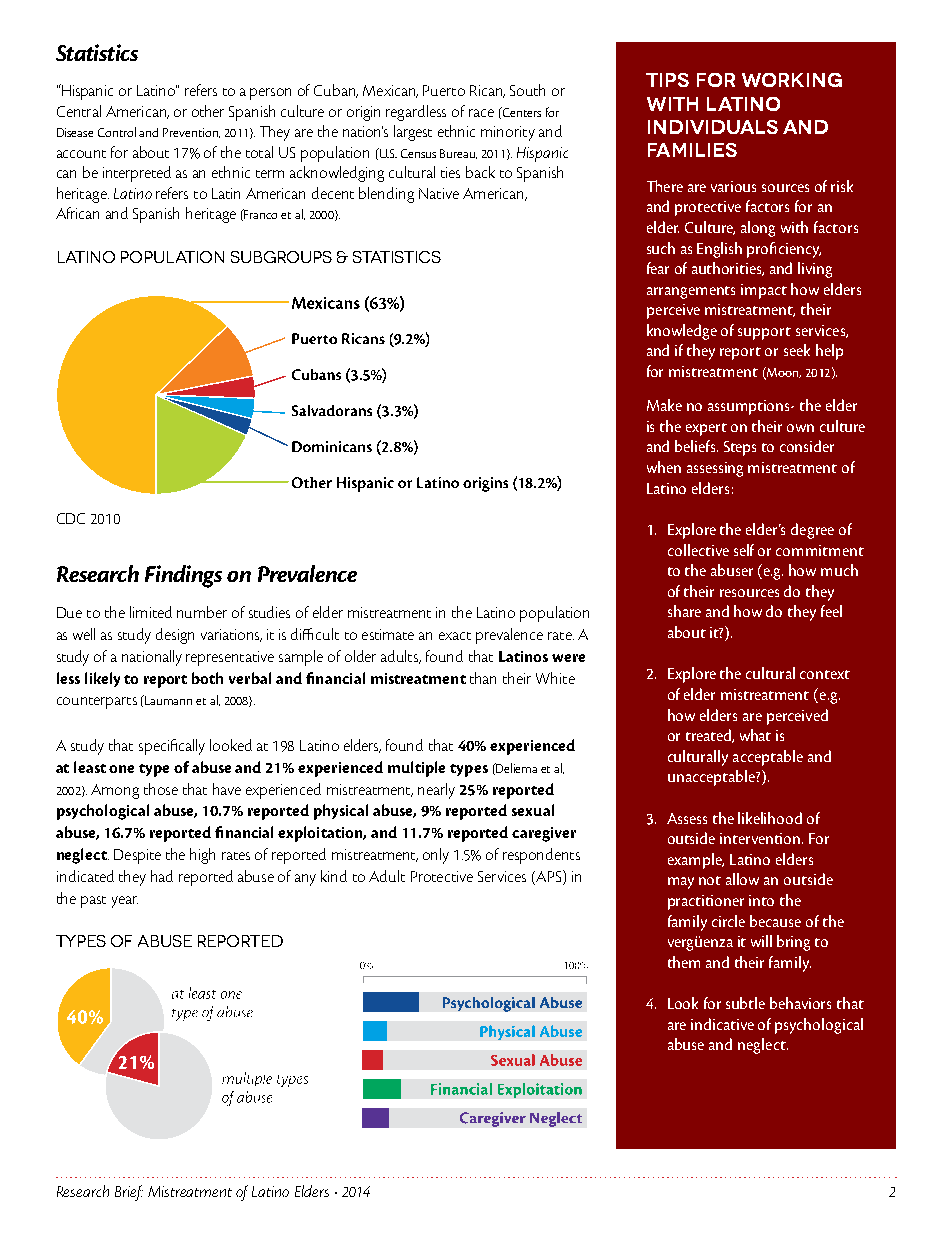 The height and width of the document is (1233, 952). I want to click on race, so click(481, 113).
